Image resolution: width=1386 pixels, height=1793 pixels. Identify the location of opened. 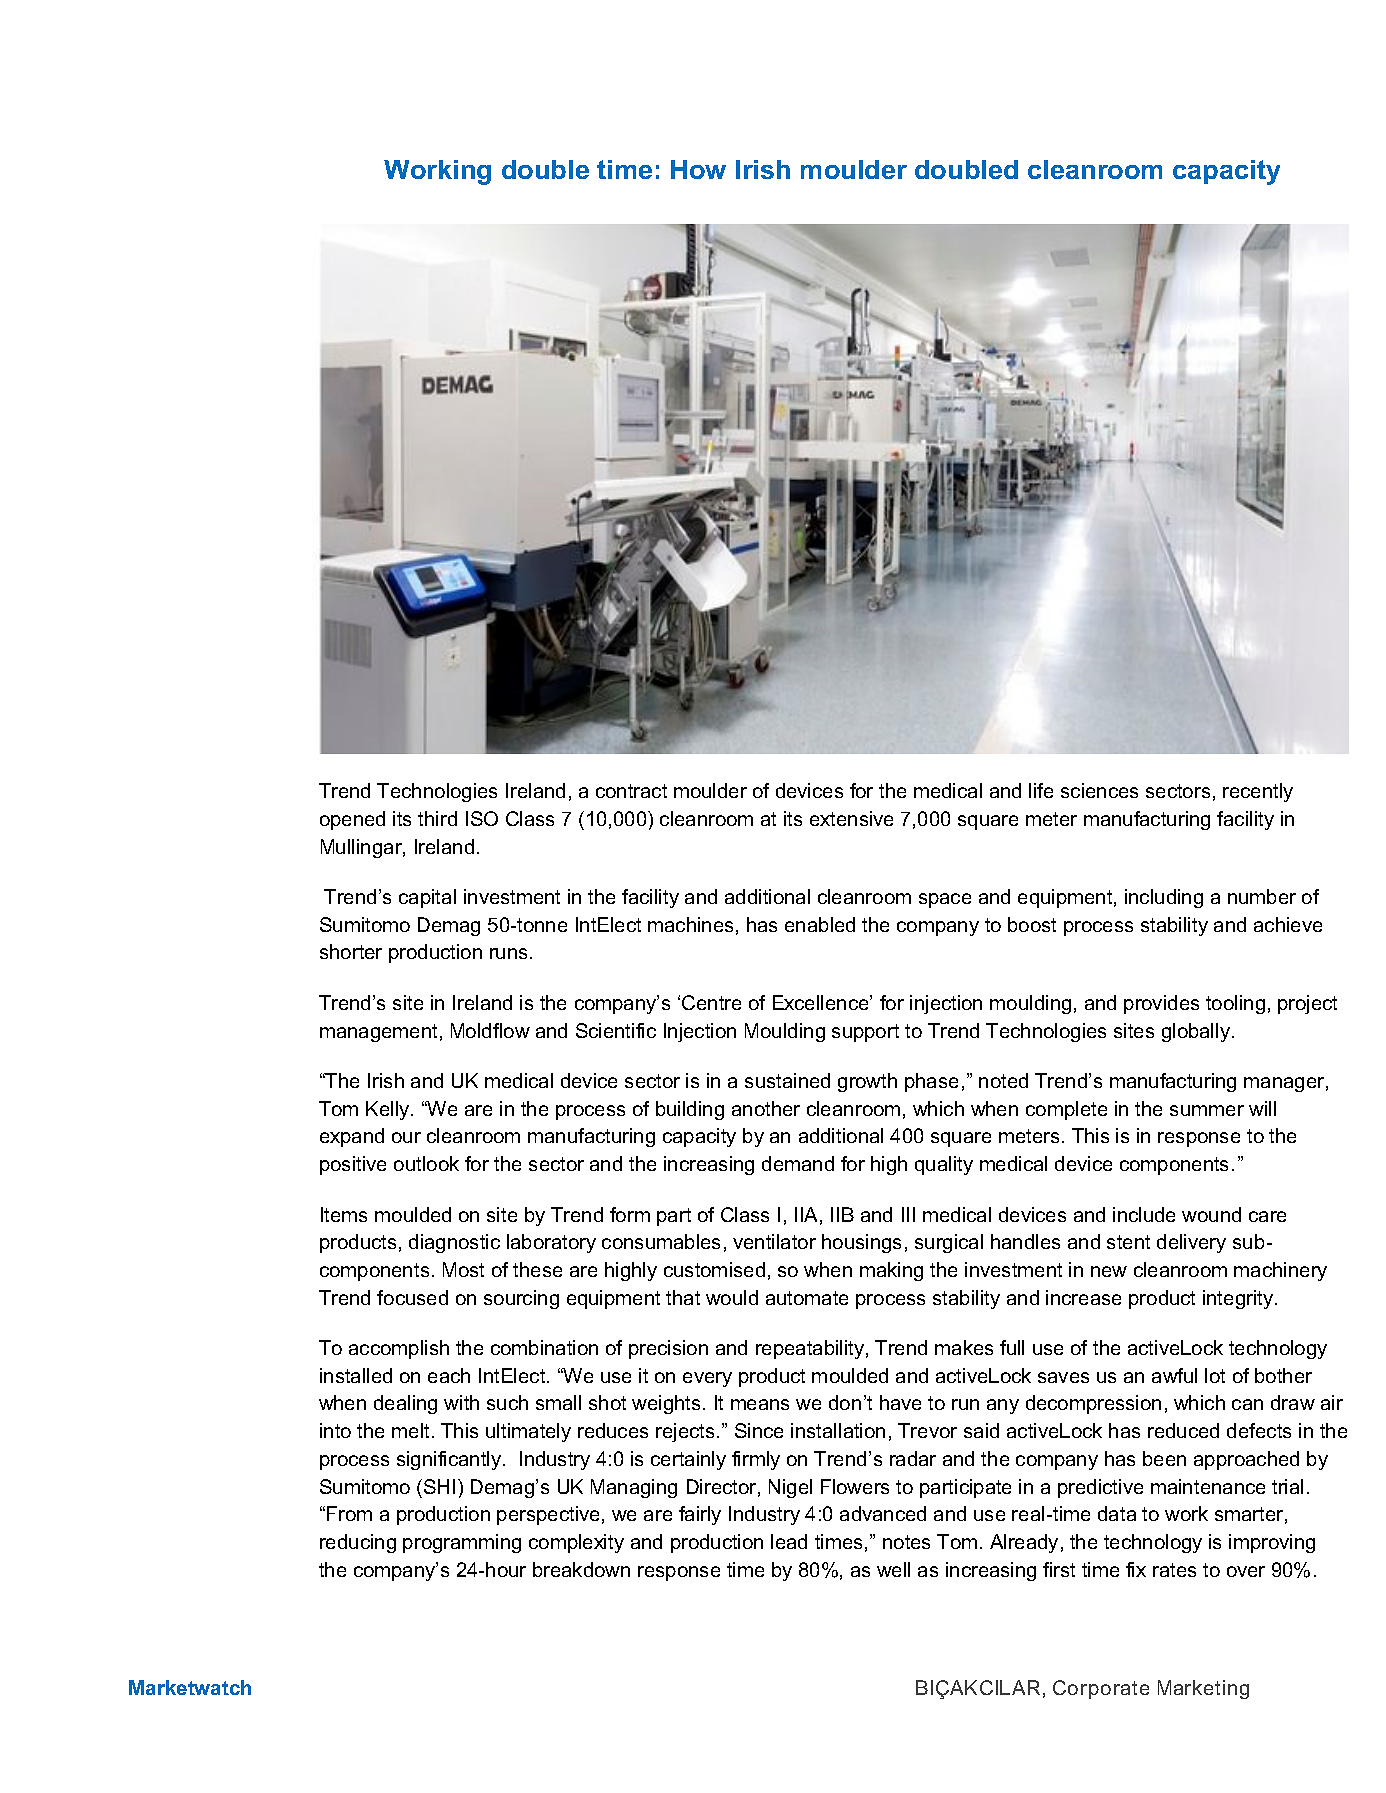
(352, 820).
